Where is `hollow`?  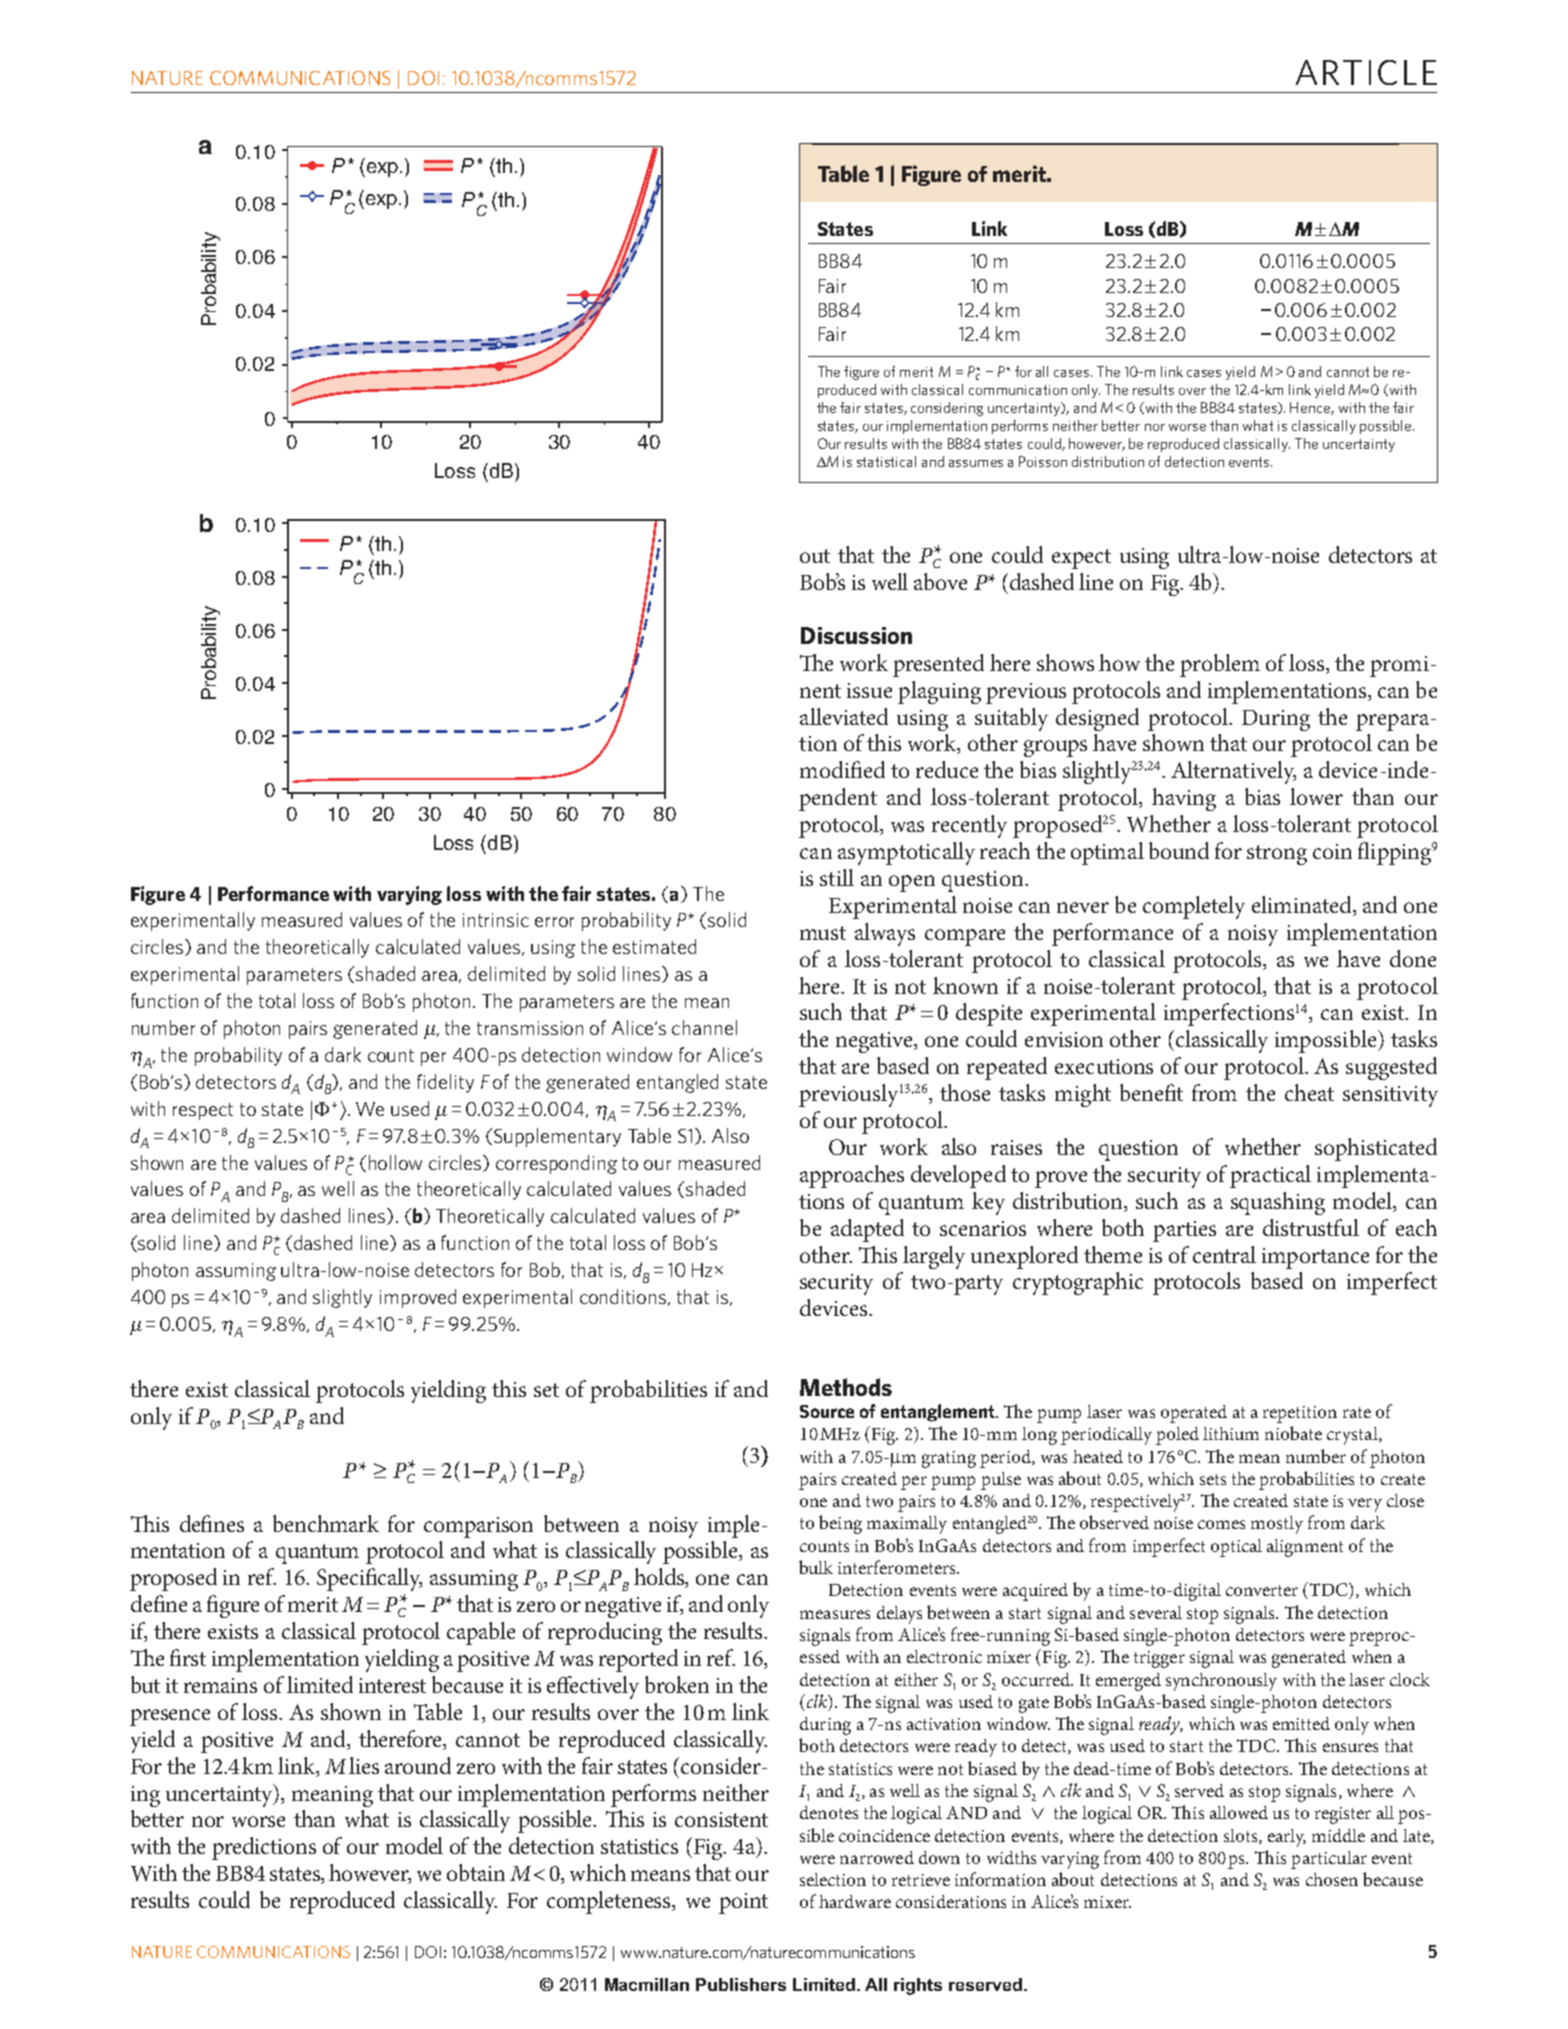 hollow is located at coordinates (395, 1162).
